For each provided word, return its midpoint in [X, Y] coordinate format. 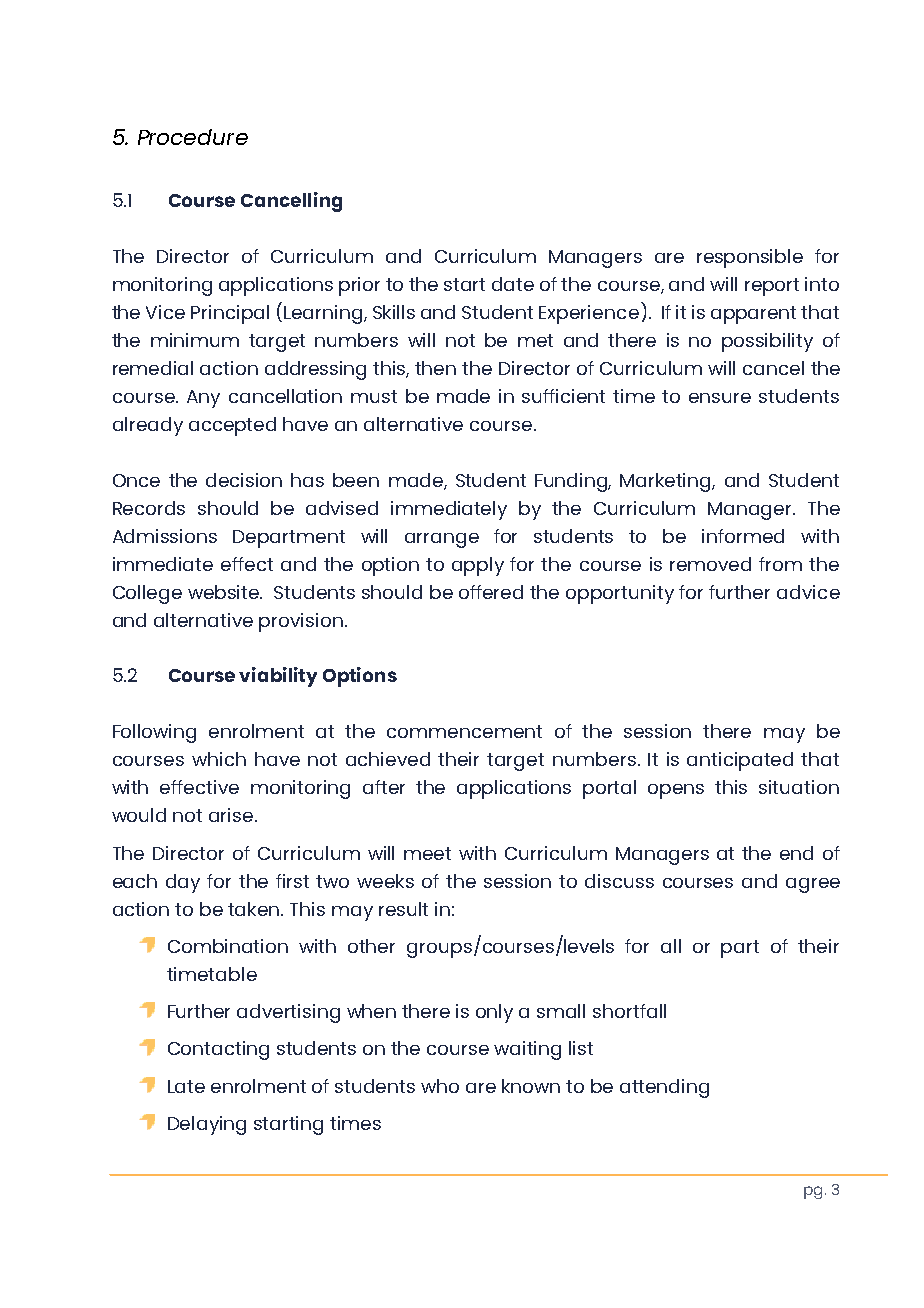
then [435, 368]
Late [186, 1086]
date [513, 284]
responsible [750, 258]
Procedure [193, 137]
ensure [720, 398]
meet [427, 853]
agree [813, 885]
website [225, 592]
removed [710, 564]
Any [203, 399]
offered [491, 592]
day [183, 883]
